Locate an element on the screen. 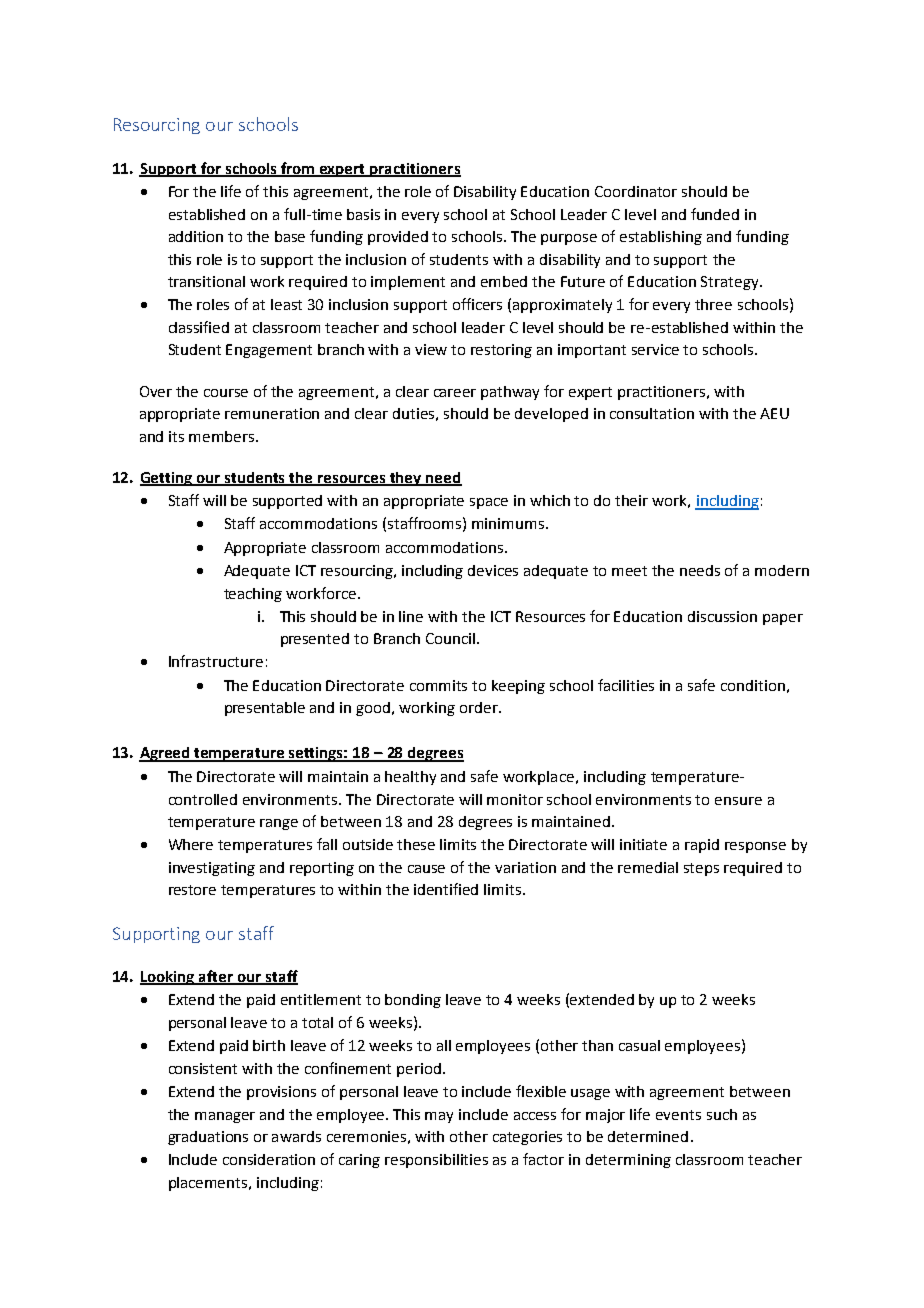 Image resolution: width=924 pixels, height=1308 pixels. may is located at coordinates (439, 1117).
